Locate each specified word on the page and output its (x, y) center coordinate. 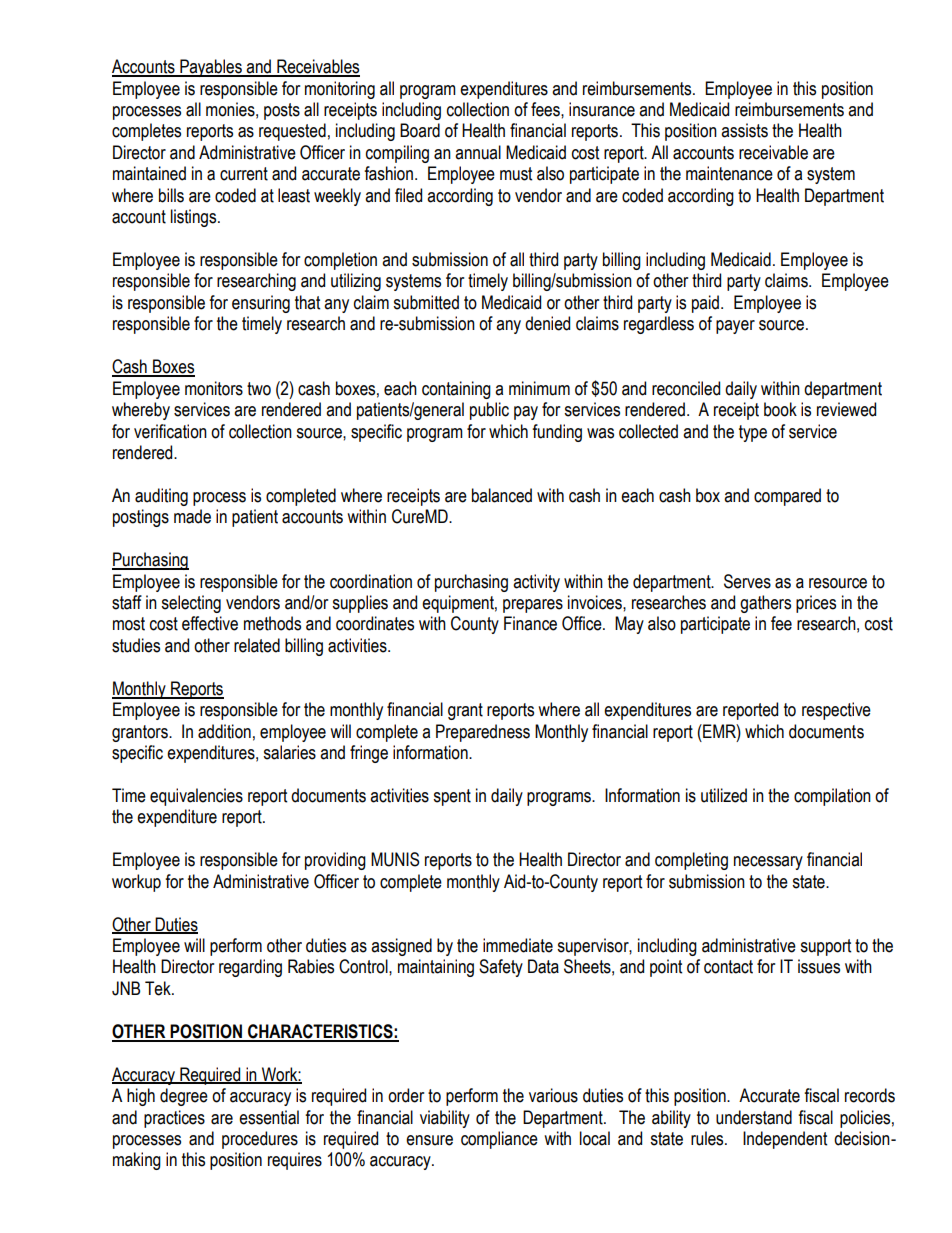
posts (282, 111)
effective (210, 623)
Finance (530, 623)
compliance (499, 1140)
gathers (765, 604)
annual (478, 152)
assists (744, 130)
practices (174, 1119)
